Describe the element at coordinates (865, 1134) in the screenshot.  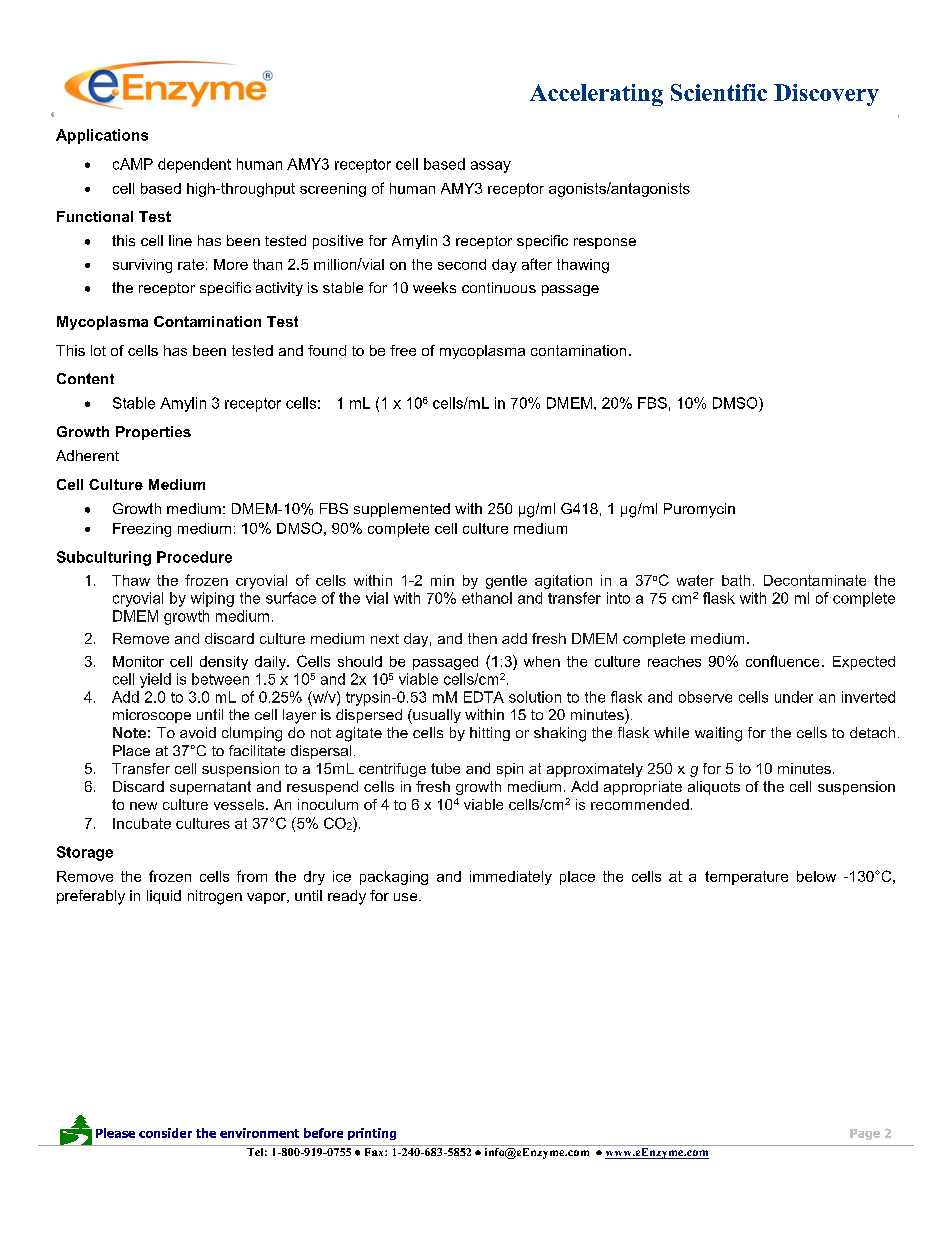
I see `Page` at that location.
